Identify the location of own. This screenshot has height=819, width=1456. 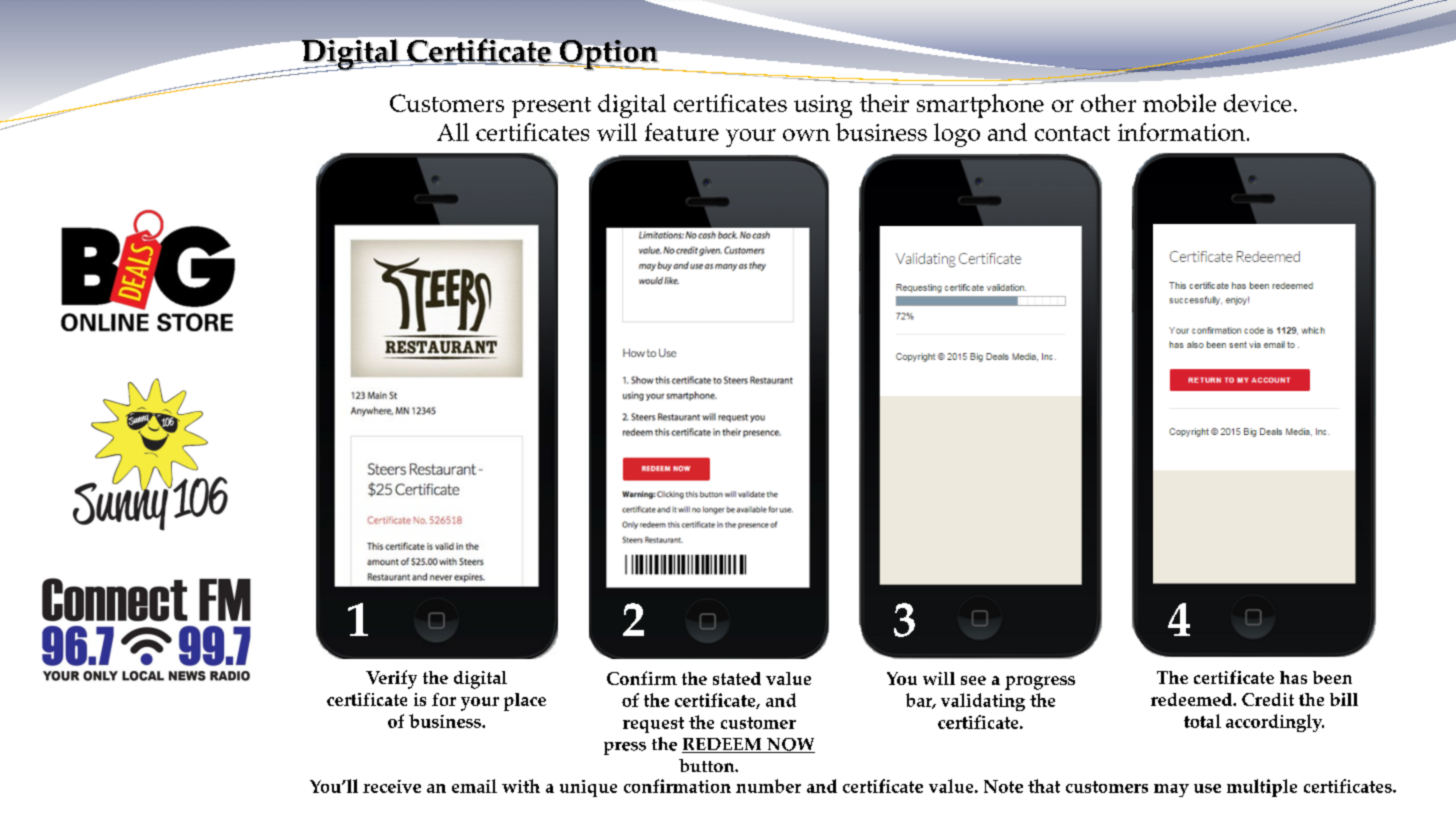
(806, 135).
